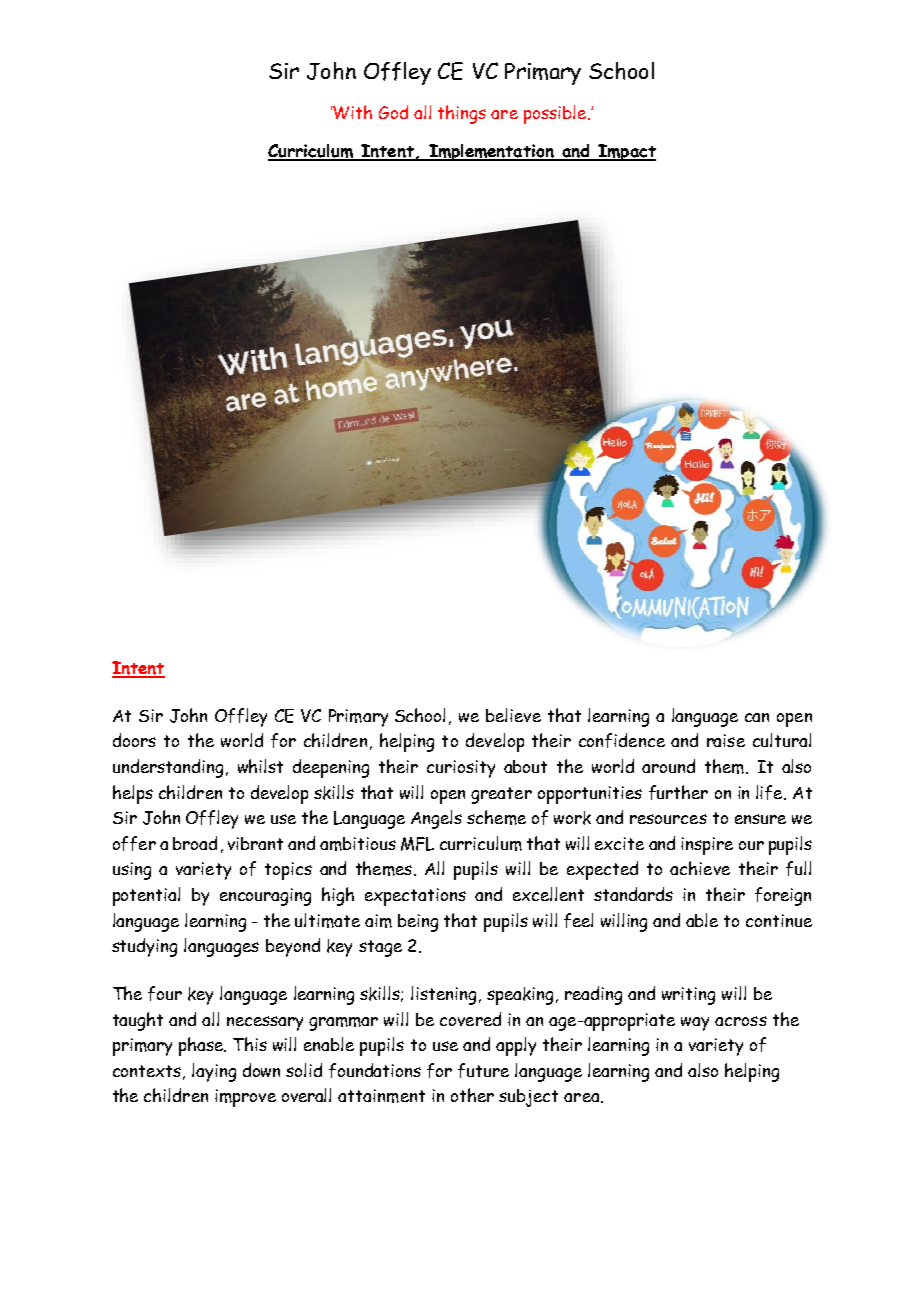 This screenshot has height=1308, width=924. What do you see at coordinates (352, 112) in the screenshot?
I see `With` at bounding box center [352, 112].
